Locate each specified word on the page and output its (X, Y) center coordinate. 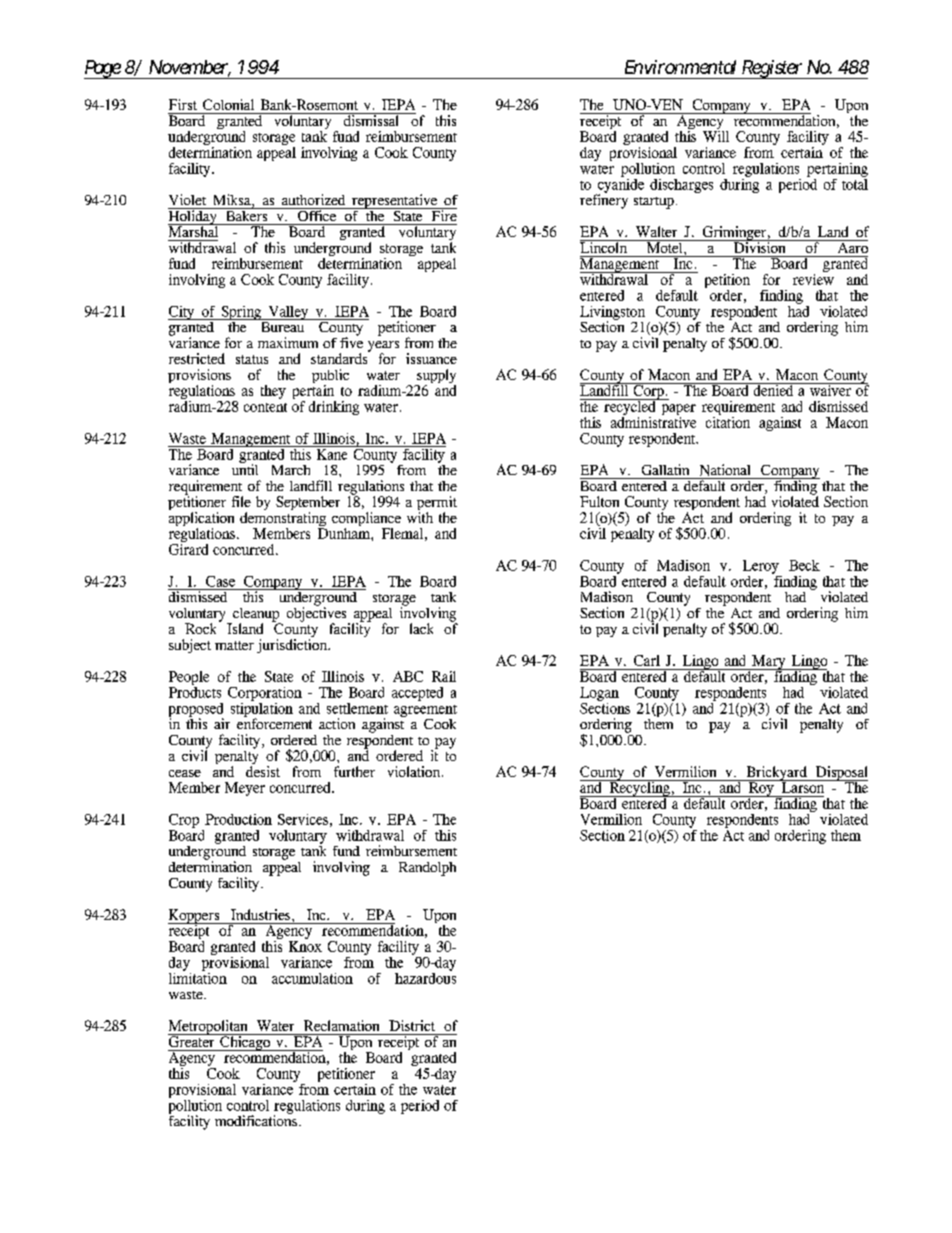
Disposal (840, 774)
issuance (431, 358)
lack (421, 628)
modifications (256, 1119)
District (412, 1025)
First (183, 104)
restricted (197, 358)
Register (772, 69)
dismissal (371, 119)
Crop (184, 821)
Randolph (427, 869)
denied (773, 389)
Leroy (761, 567)
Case (220, 581)
